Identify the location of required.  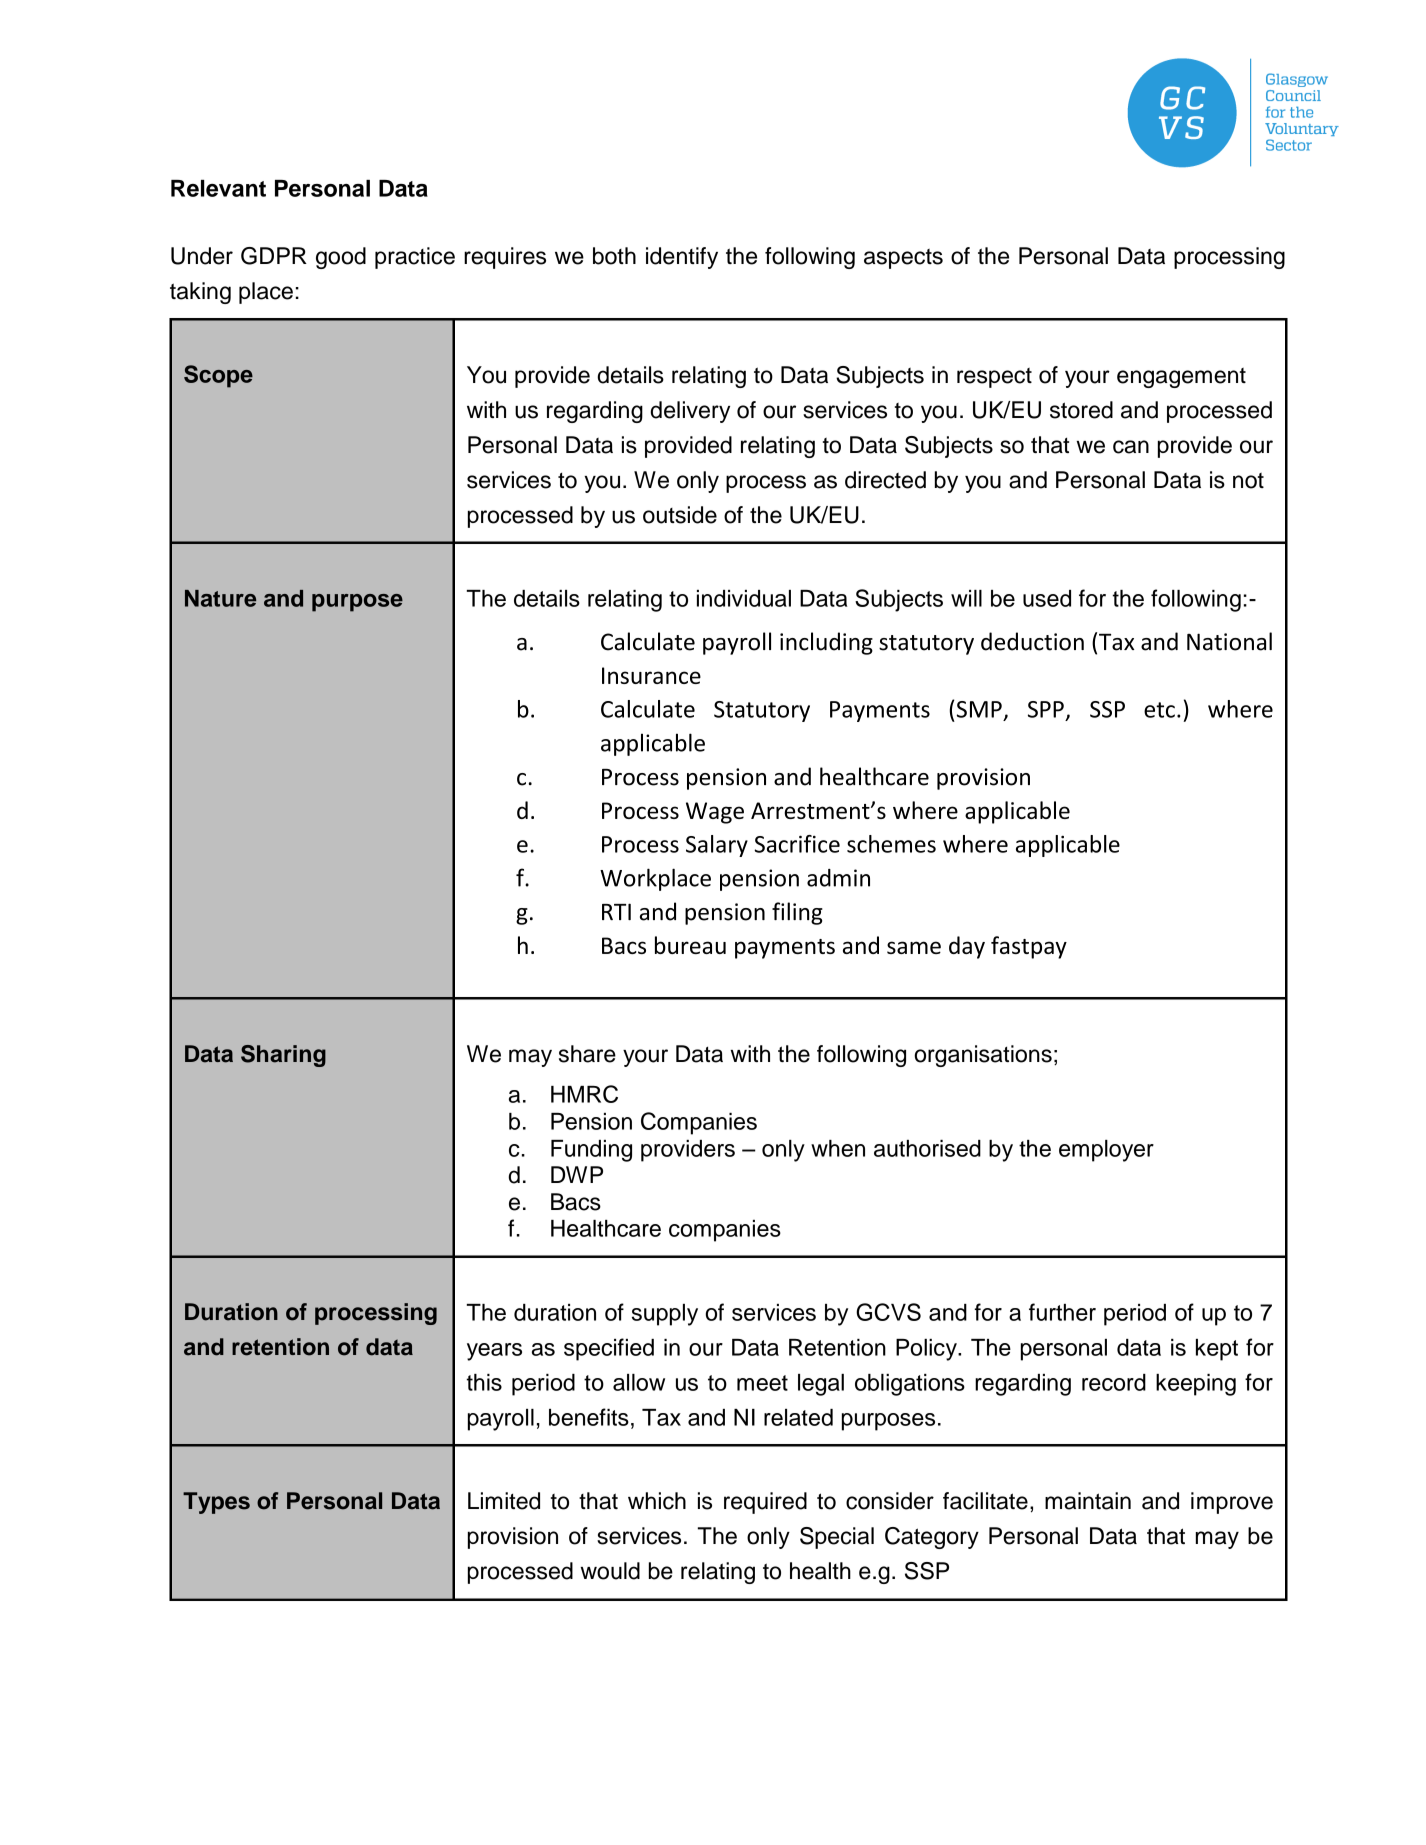
(765, 1503).
